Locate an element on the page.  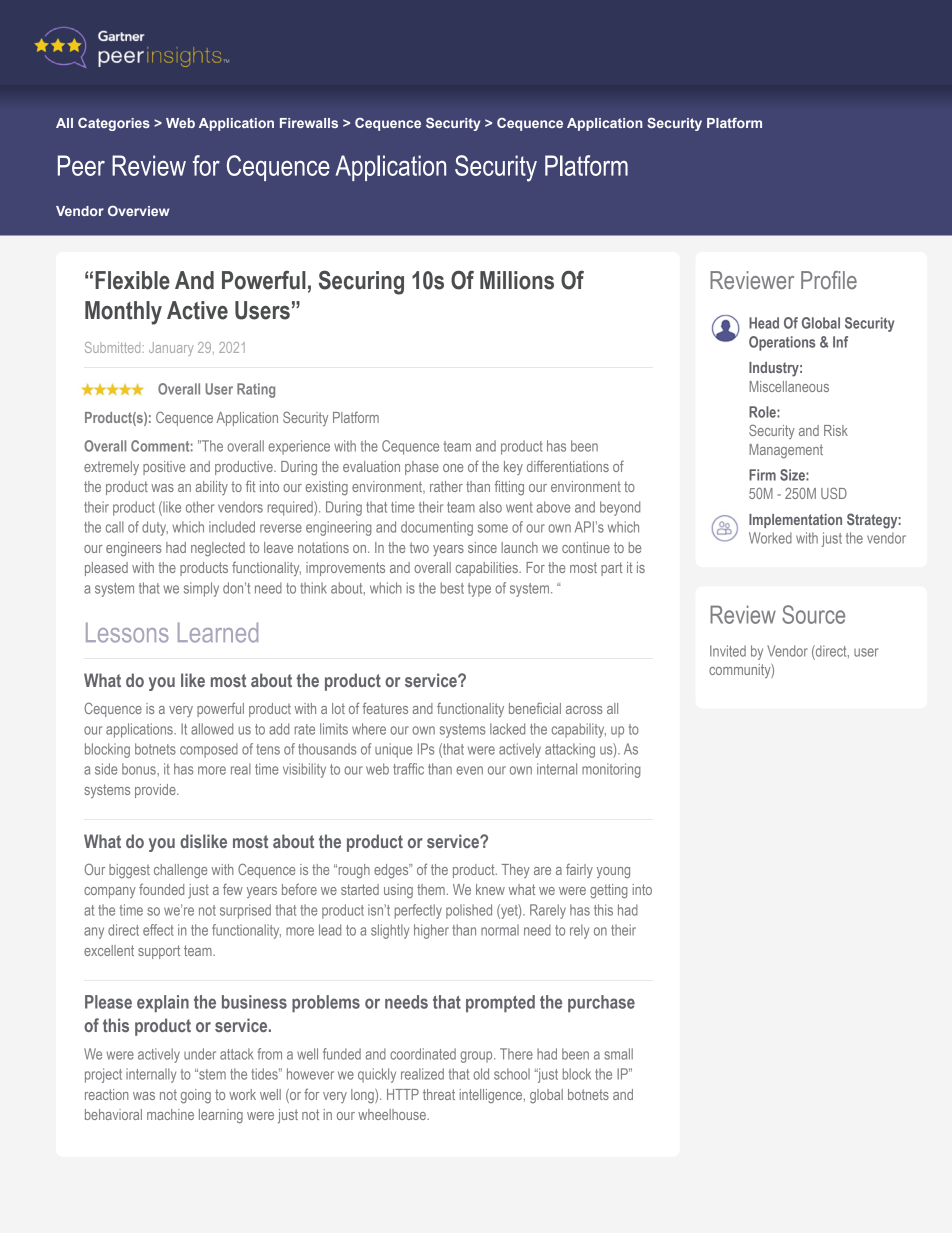
January is located at coordinates (171, 349).
